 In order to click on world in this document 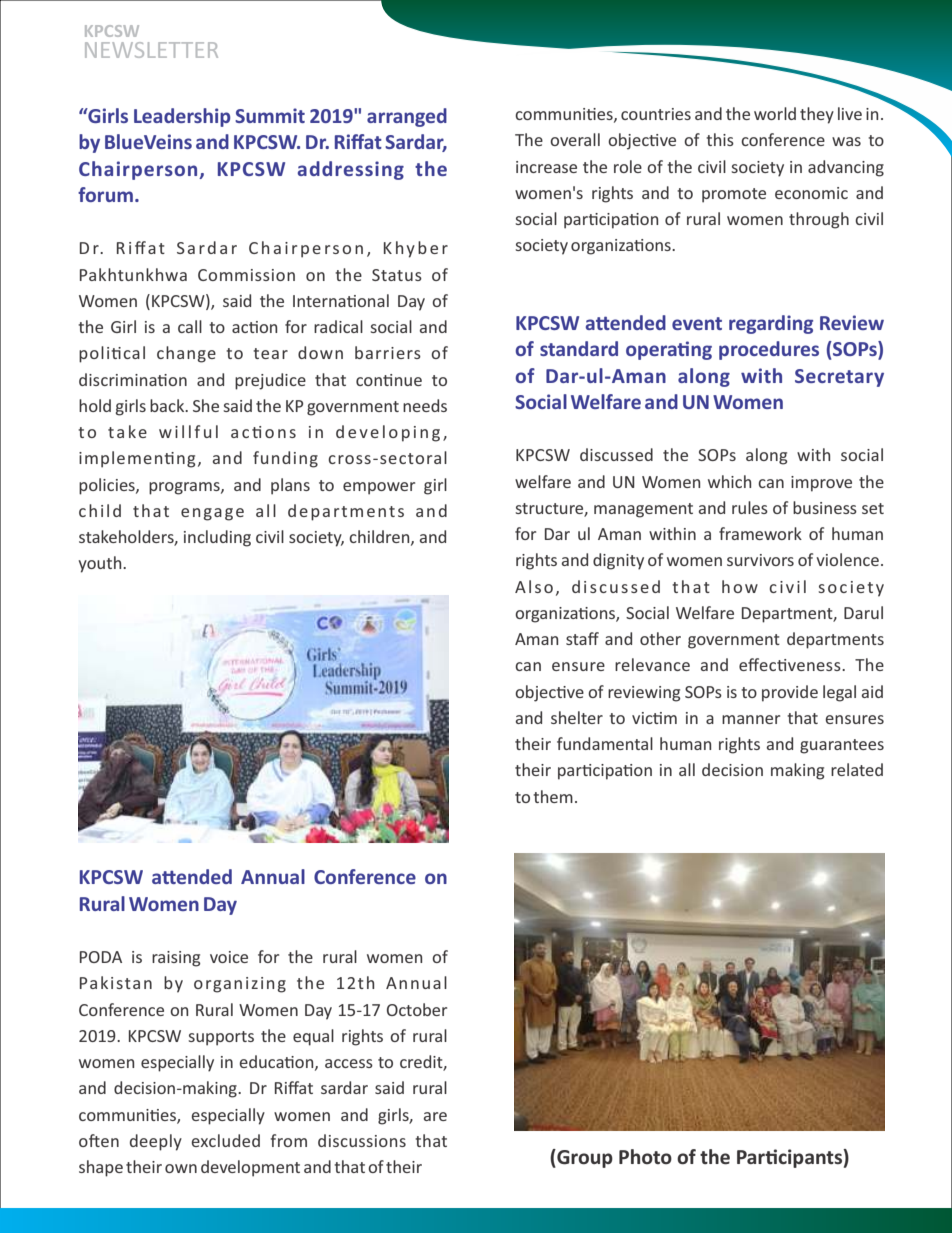, I will do `click(775, 113)`.
